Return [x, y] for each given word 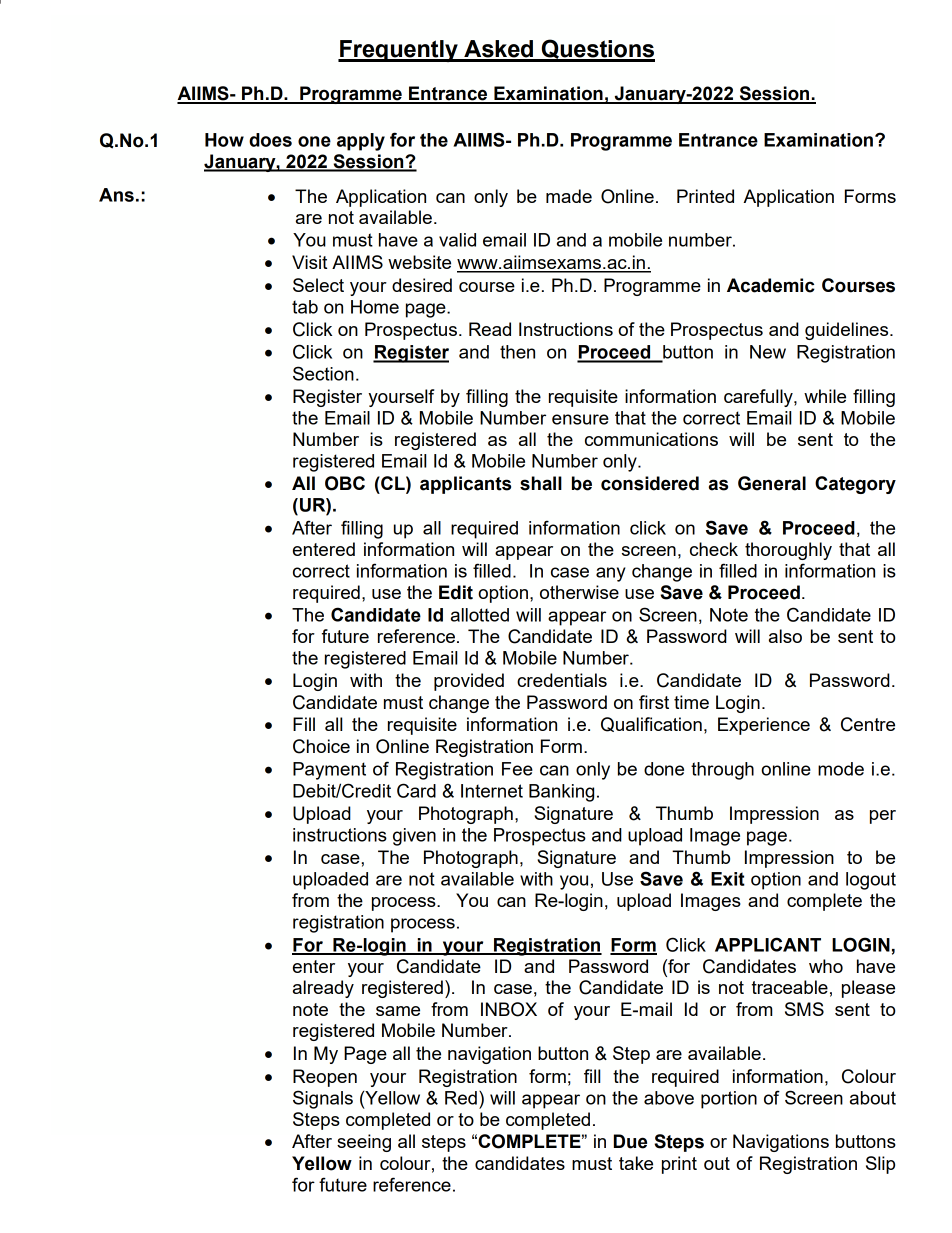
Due [630, 1141]
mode [841, 769]
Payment [329, 771]
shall [541, 483]
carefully [759, 398]
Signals [323, 1099]
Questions [597, 50]
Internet [492, 791]
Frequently [399, 51]
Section [323, 373]
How [224, 140]
